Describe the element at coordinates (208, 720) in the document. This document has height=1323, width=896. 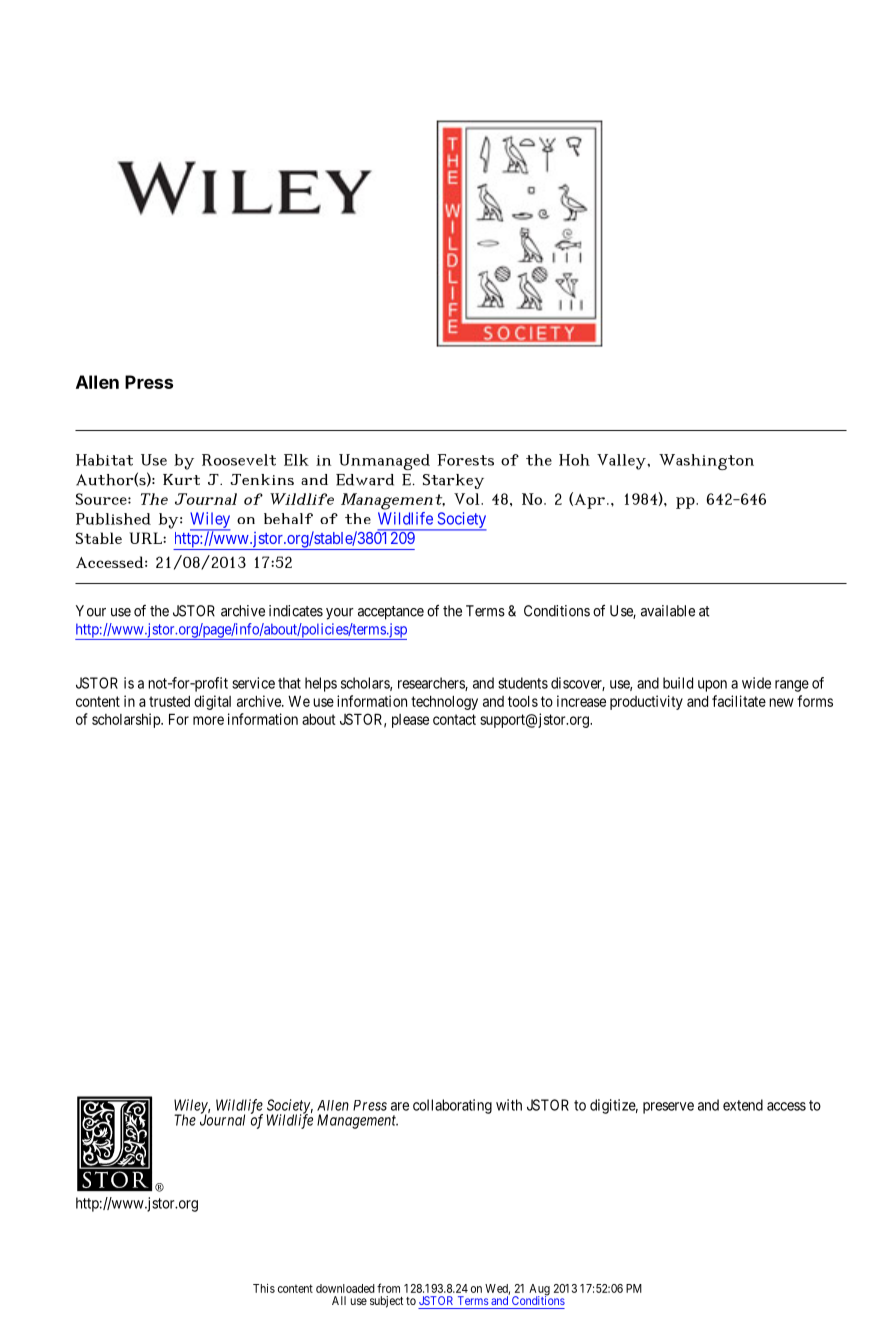
I see `more` at that location.
